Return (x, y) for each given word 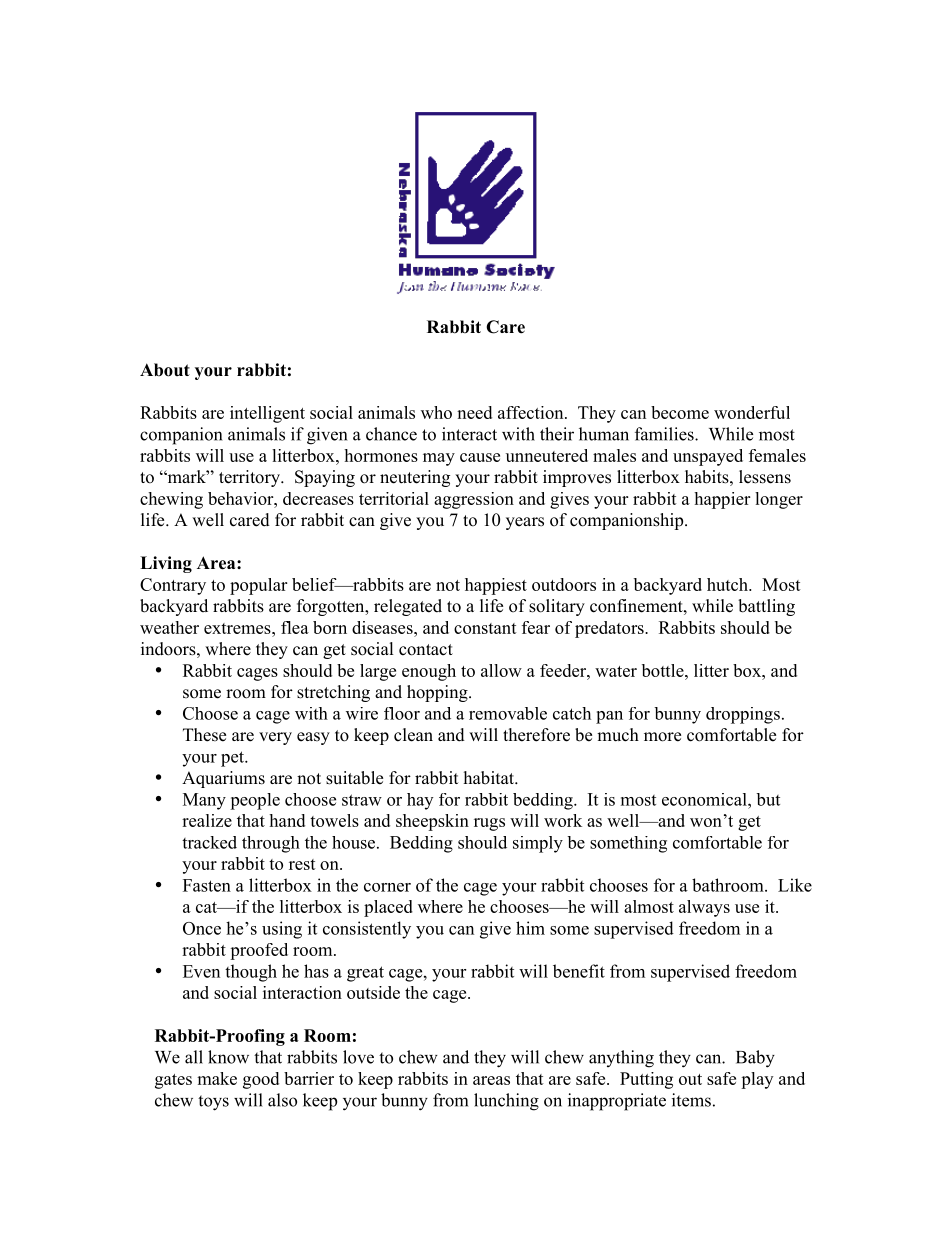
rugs (489, 824)
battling (766, 607)
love (358, 1057)
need (474, 412)
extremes (238, 628)
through (271, 844)
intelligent (267, 414)
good (261, 1080)
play (757, 1080)
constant (485, 628)
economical (705, 799)
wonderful (752, 412)
